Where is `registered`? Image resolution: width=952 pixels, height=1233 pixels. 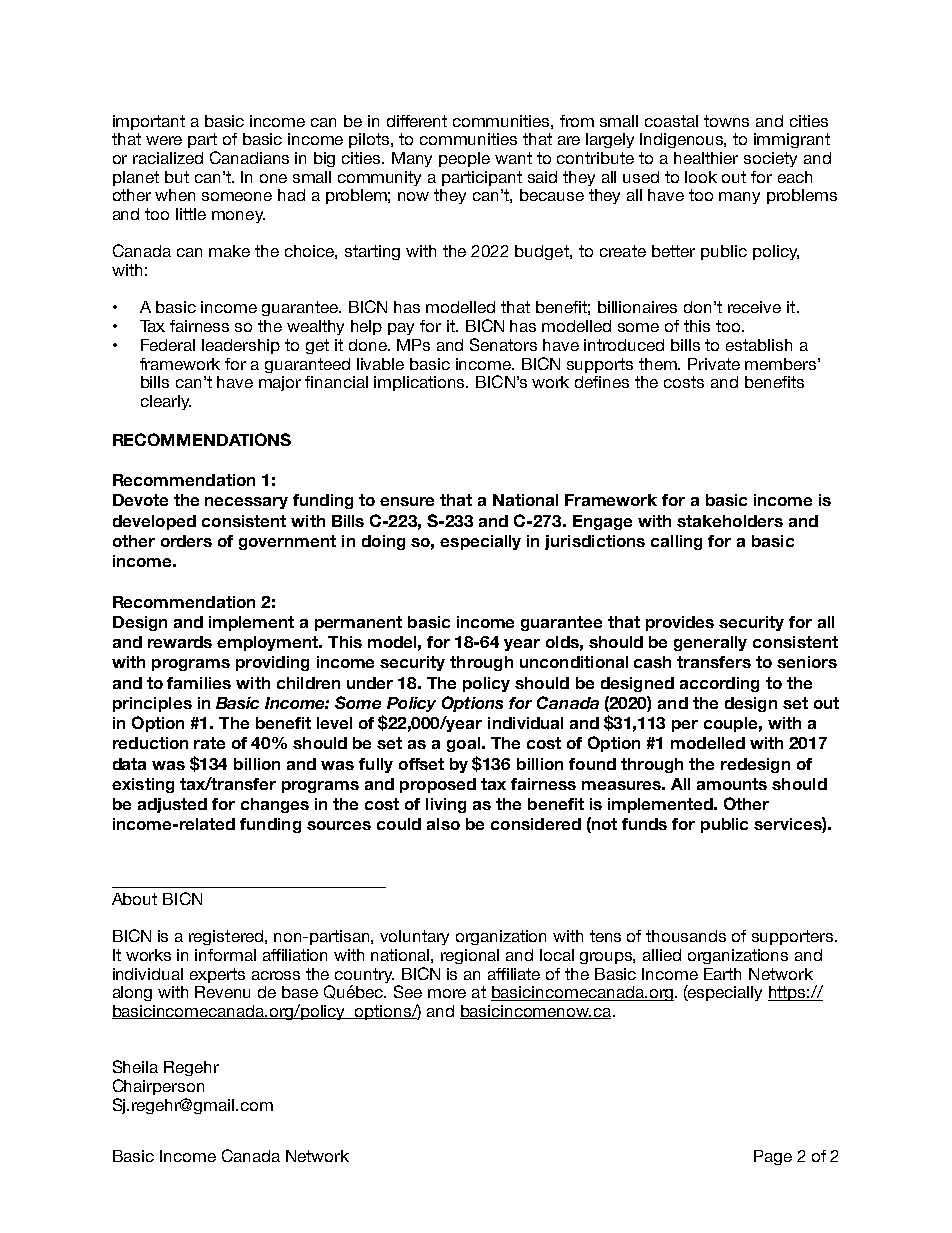
registered is located at coordinates (227, 937).
